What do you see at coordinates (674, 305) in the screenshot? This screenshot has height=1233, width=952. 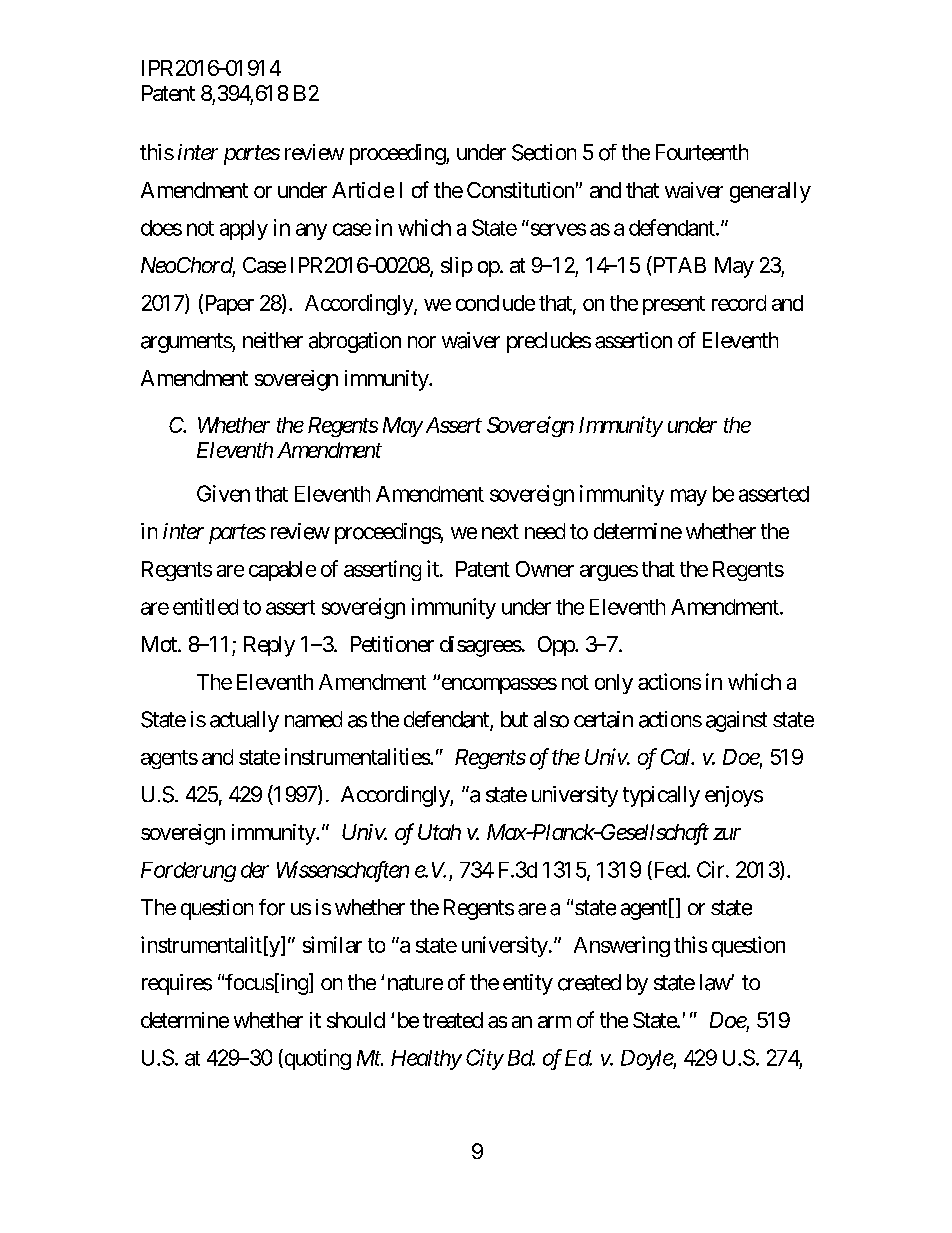 I see `present` at bounding box center [674, 305].
